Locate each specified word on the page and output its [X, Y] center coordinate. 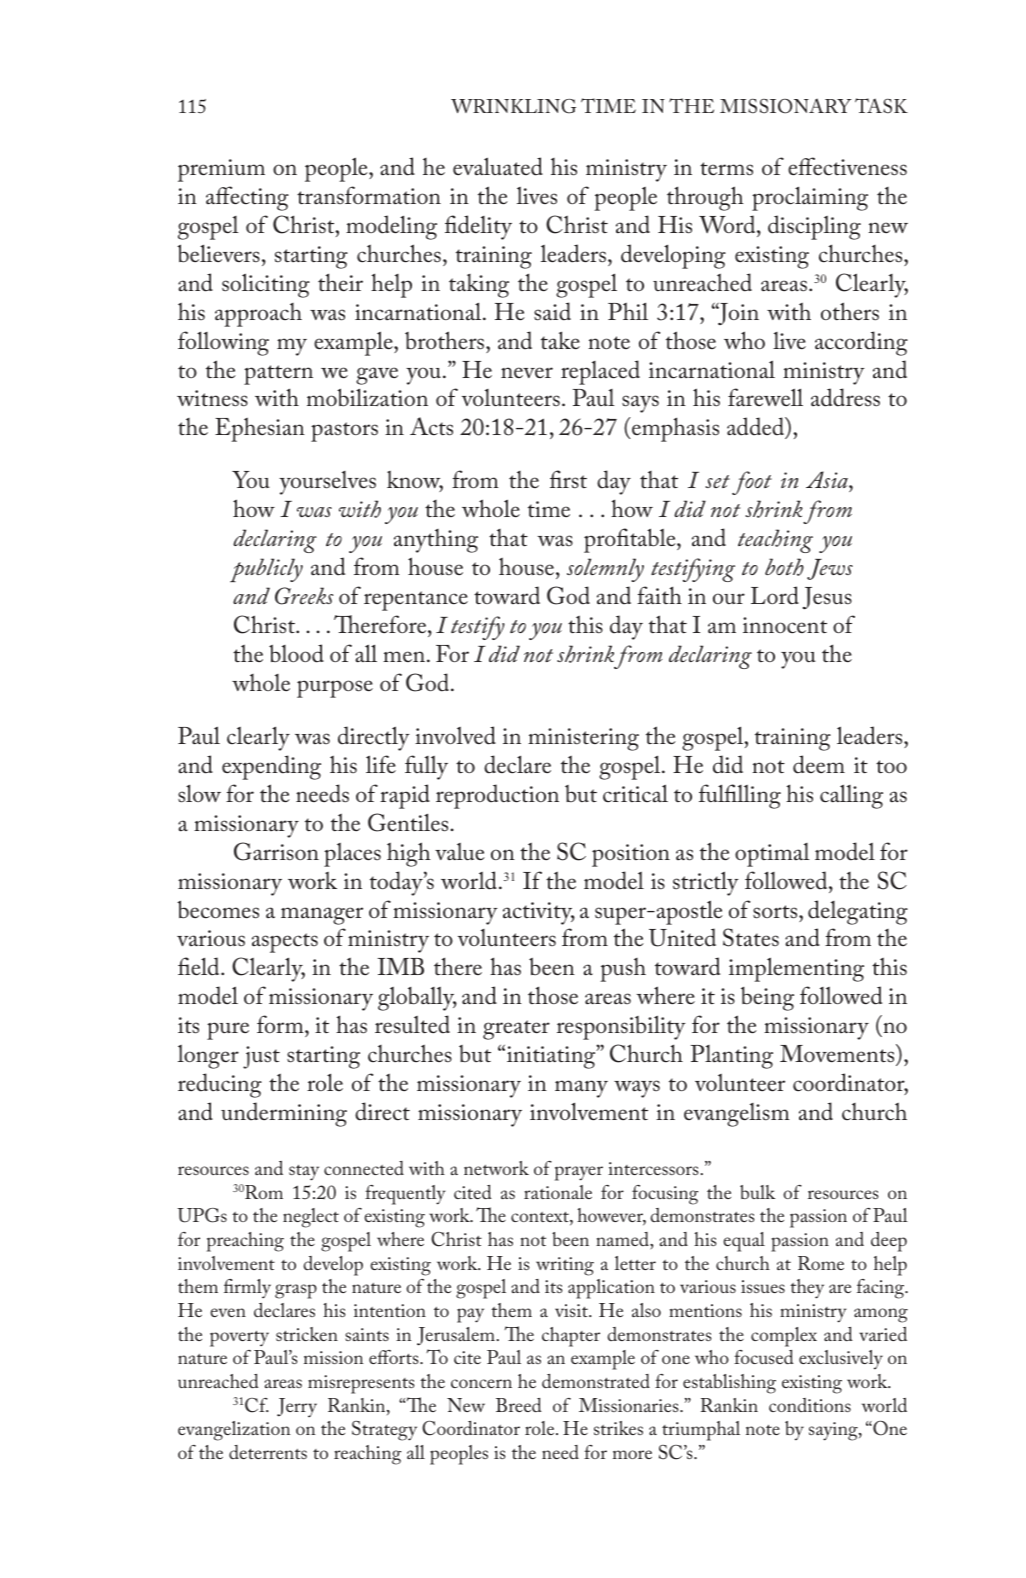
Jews [830, 569]
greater [516, 1030]
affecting [247, 198]
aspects [285, 943]
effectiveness [847, 166]
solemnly [605, 570]
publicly [266, 570]
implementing [796, 969]
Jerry [297, 1407]
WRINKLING [513, 106]
